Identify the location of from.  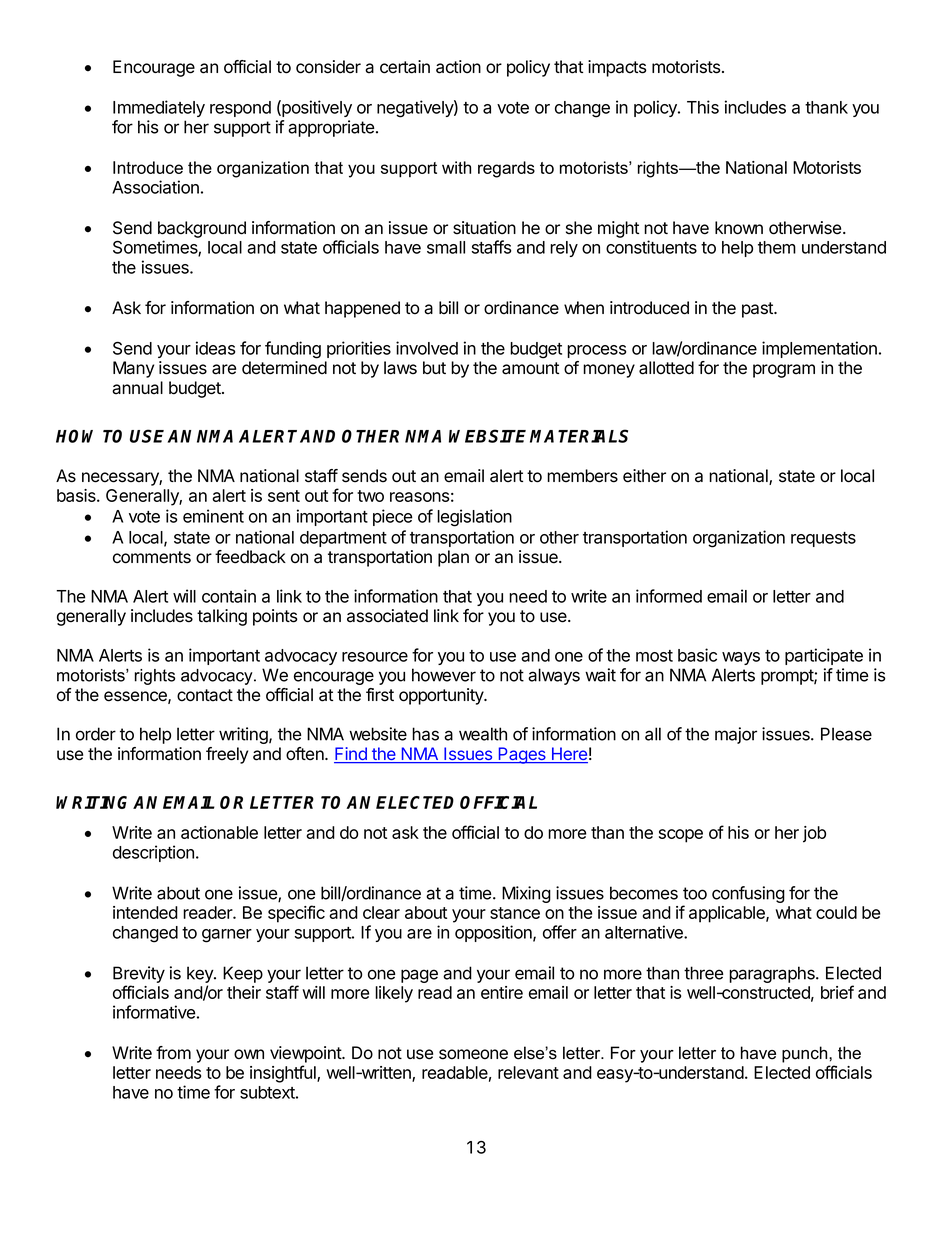
(173, 1053).
